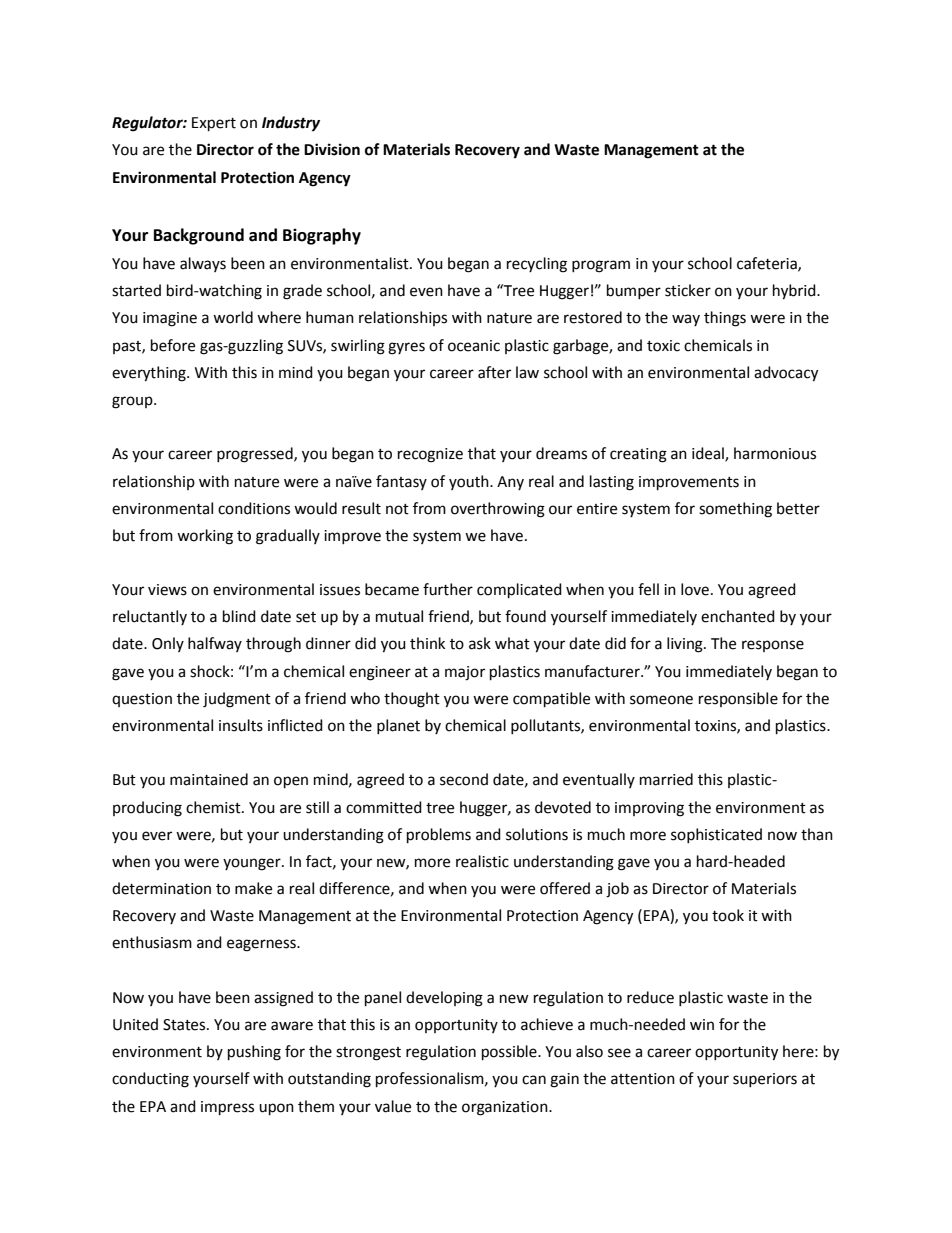 The height and width of the screenshot is (1233, 952). Describe the element at coordinates (332, 149) in the screenshot. I see `Division` at that location.
